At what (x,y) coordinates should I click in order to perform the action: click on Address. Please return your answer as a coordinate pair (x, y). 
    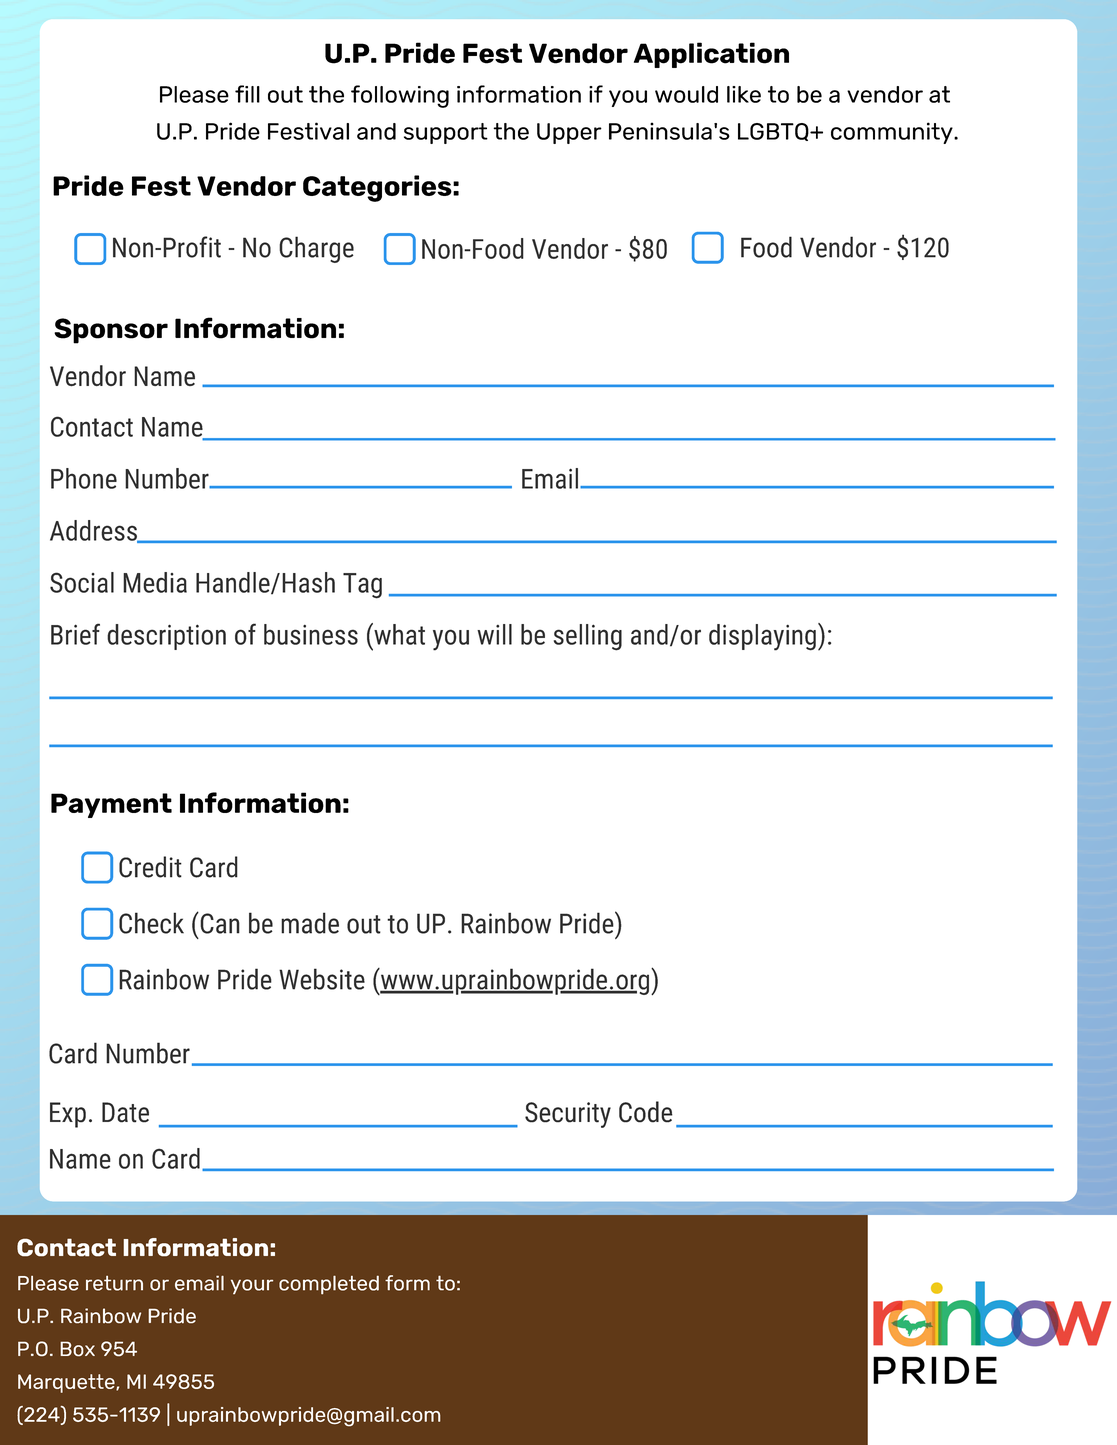
    Looking at the image, I should click on (94, 531).
